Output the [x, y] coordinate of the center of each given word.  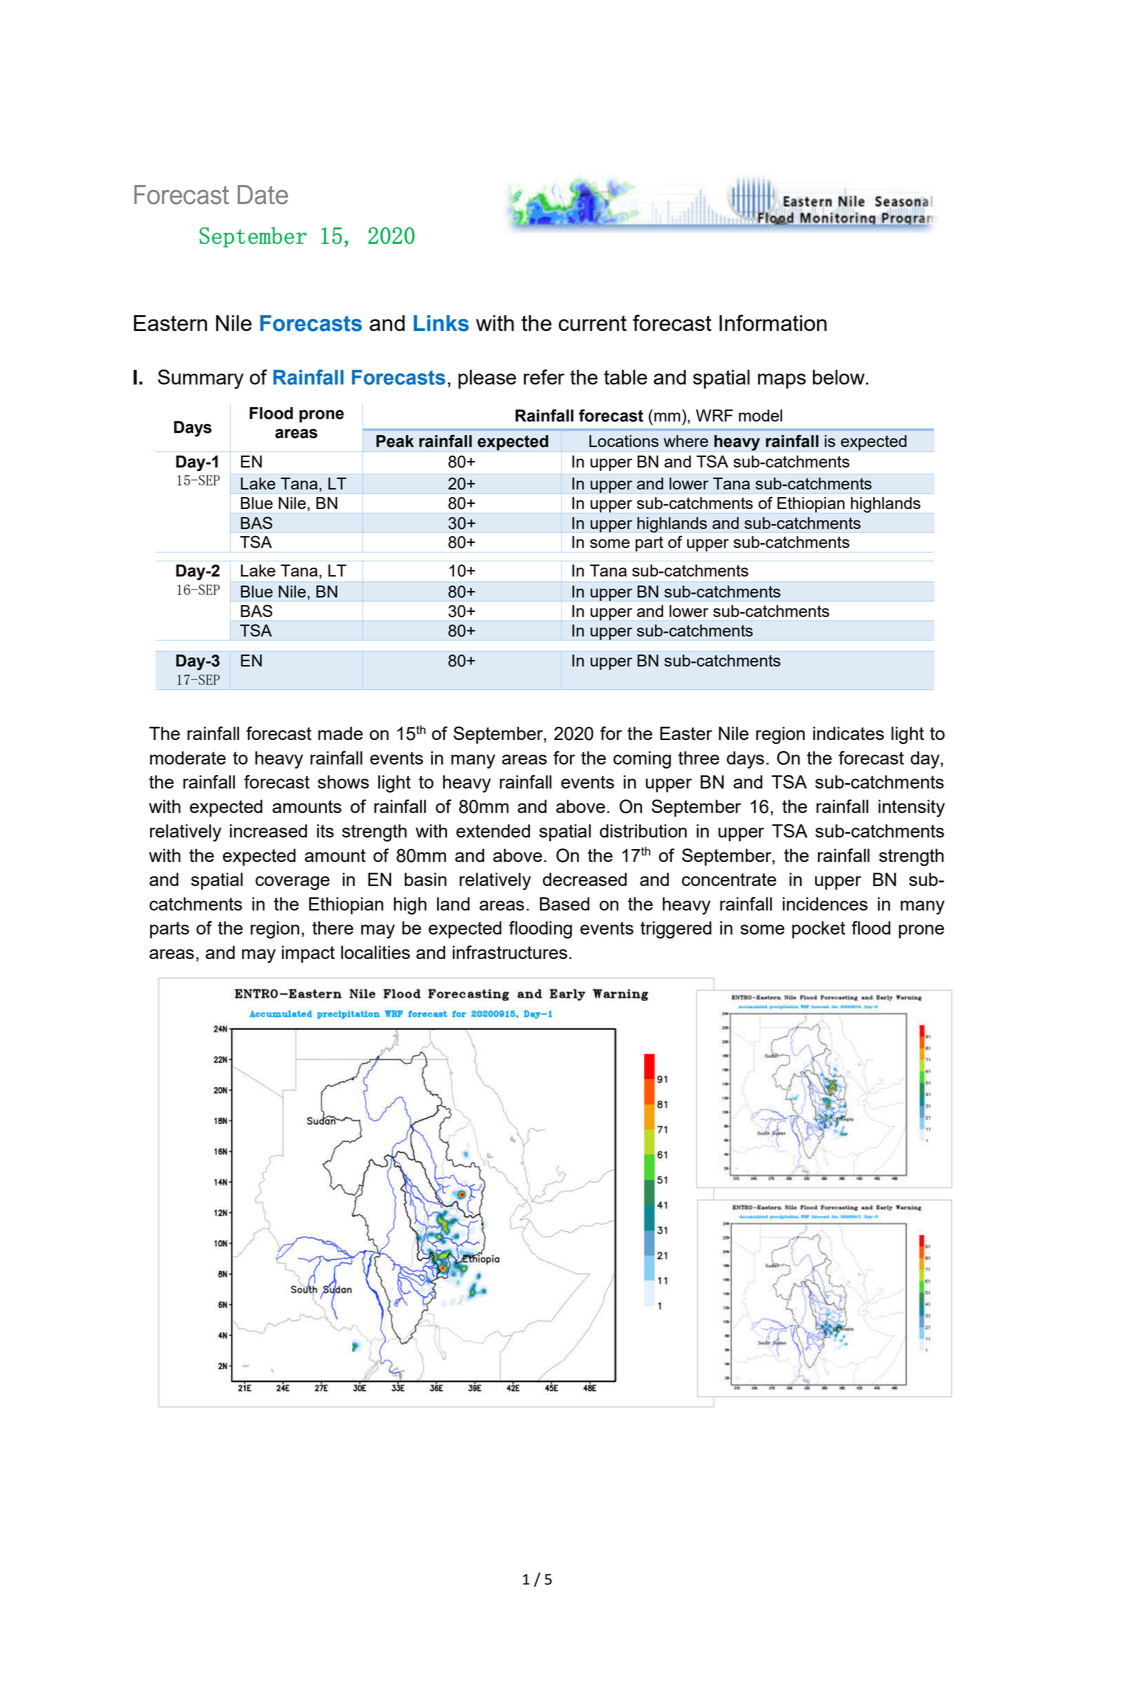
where [686, 441]
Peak [395, 441]
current [593, 323]
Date [263, 195]
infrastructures [511, 952]
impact [308, 954]
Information [773, 322]
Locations [624, 441]
